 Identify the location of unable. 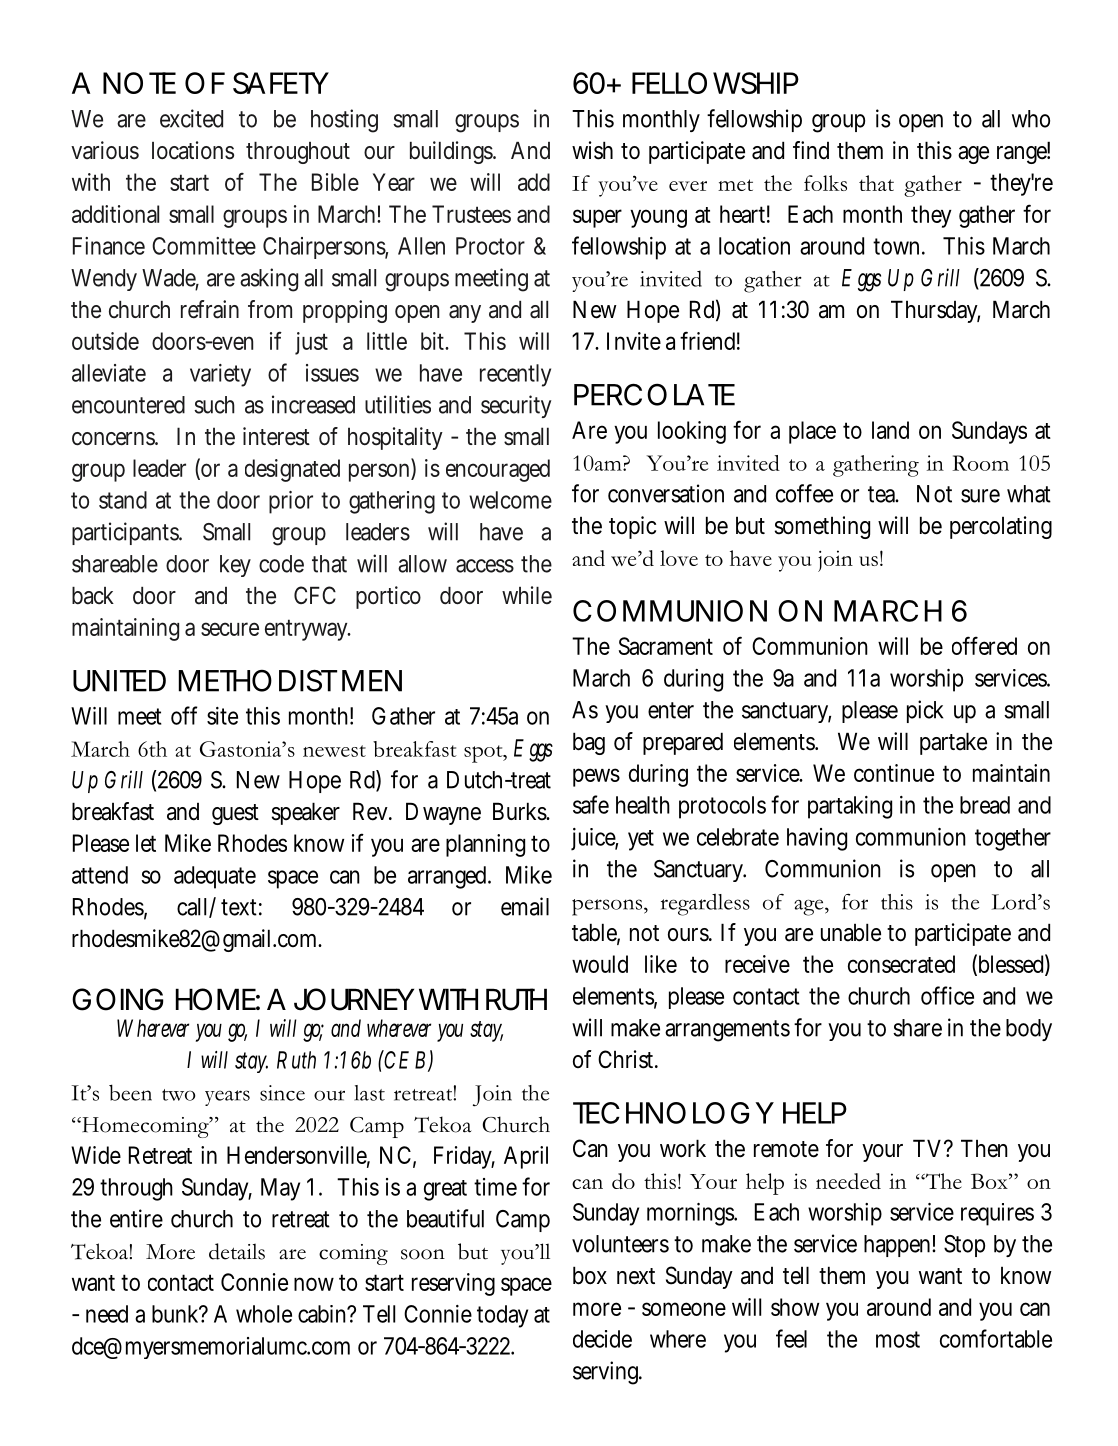
(851, 932).
